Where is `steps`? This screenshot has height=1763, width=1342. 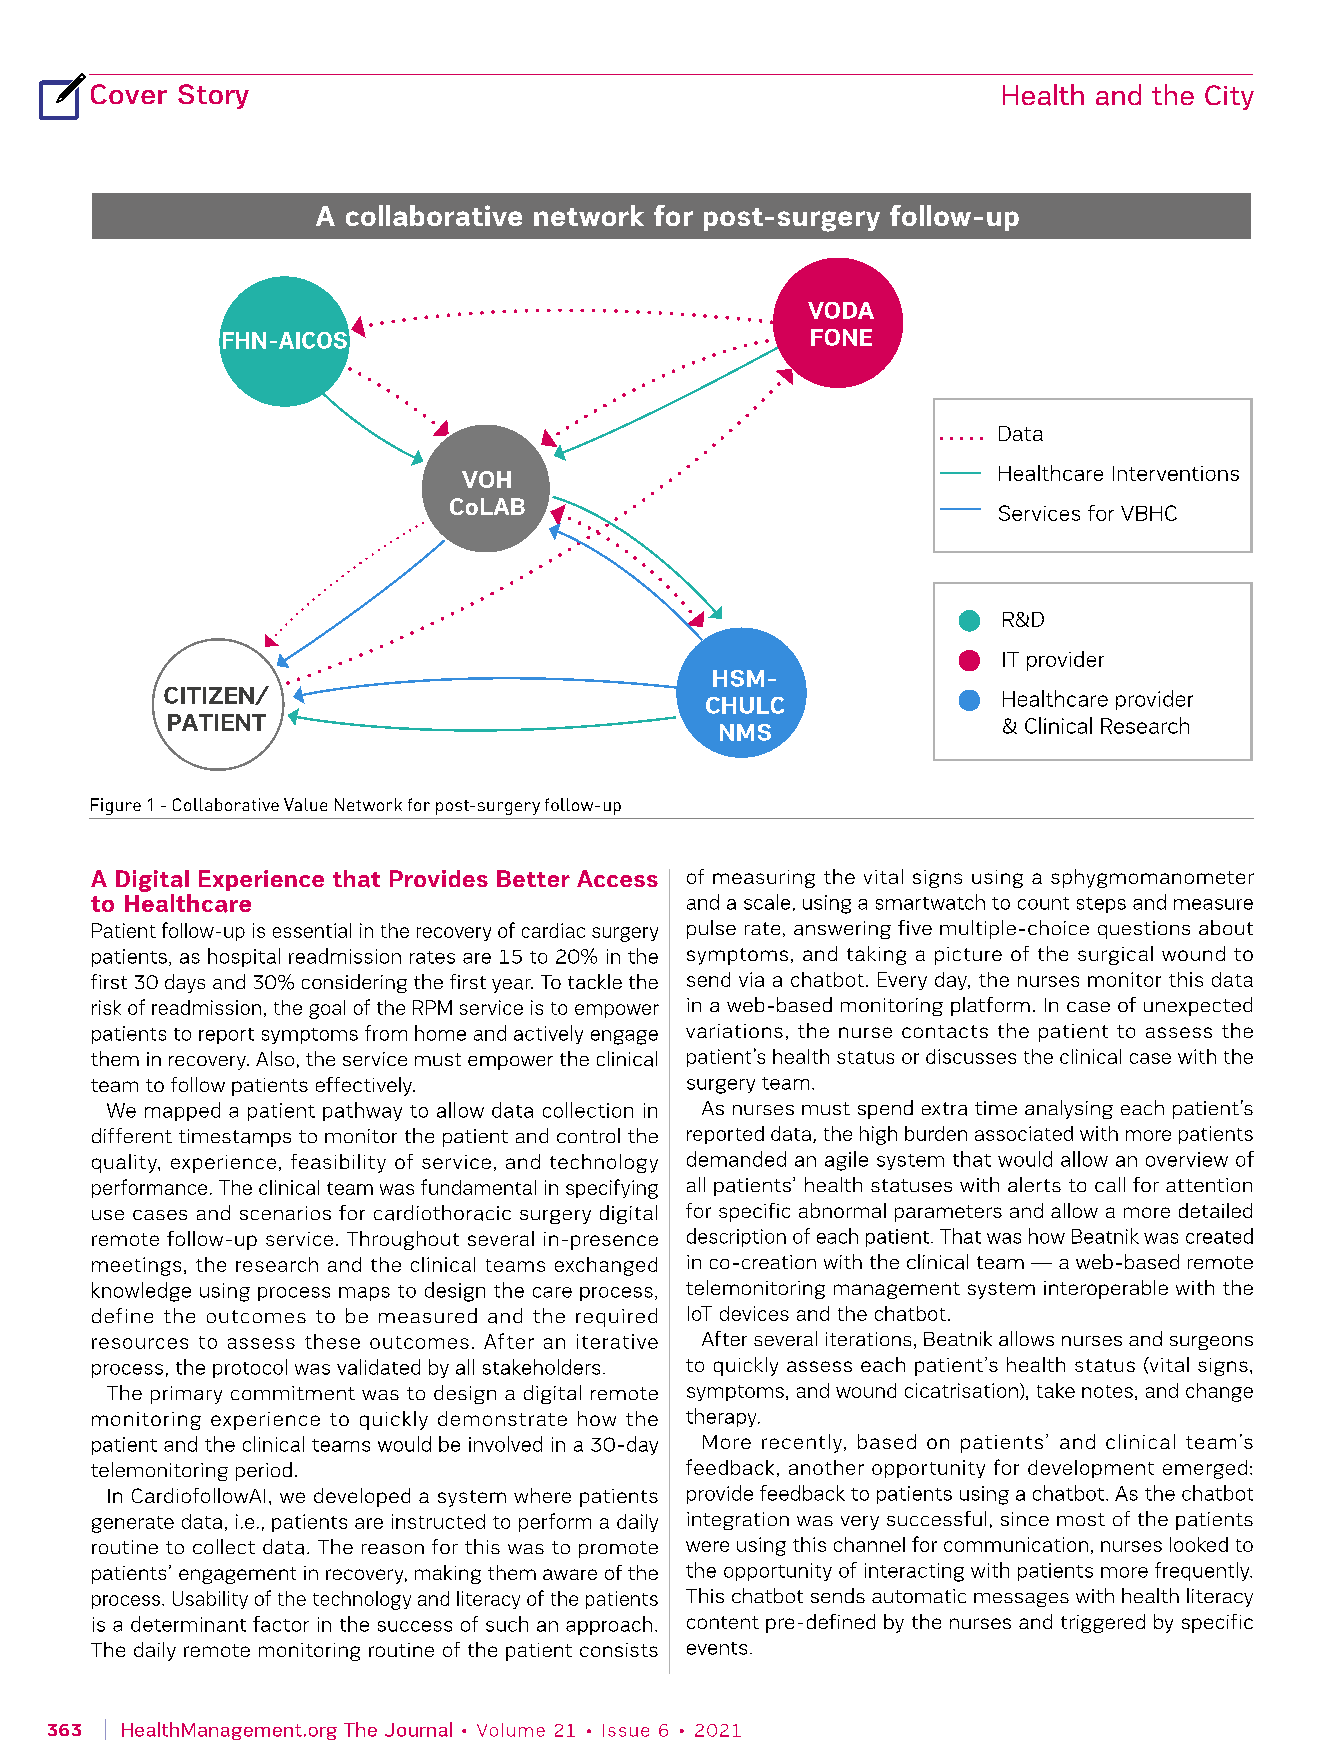
steps is located at coordinates (1101, 905).
